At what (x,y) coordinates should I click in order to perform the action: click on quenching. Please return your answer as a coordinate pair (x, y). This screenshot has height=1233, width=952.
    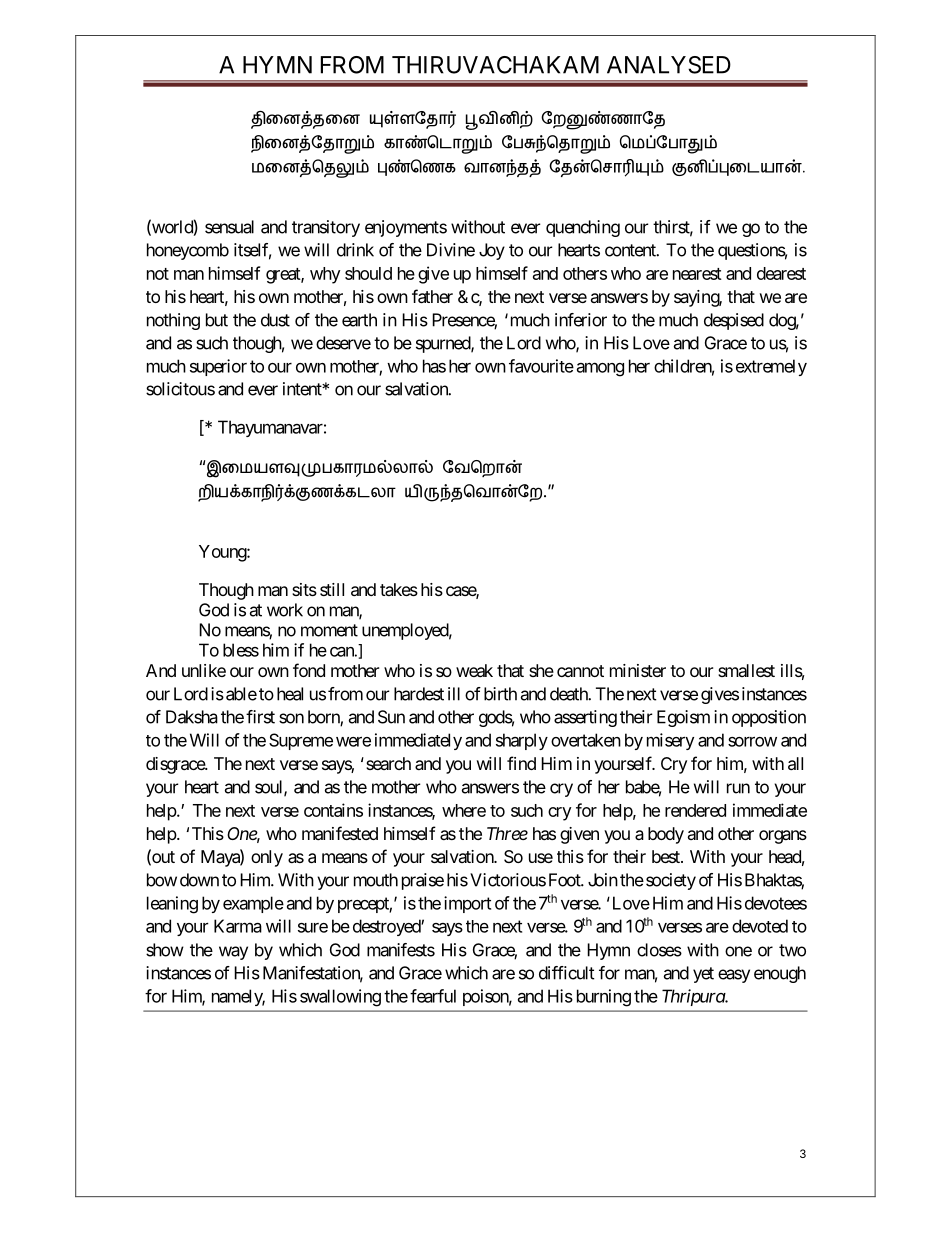
    Looking at the image, I should click on (583, 228).
